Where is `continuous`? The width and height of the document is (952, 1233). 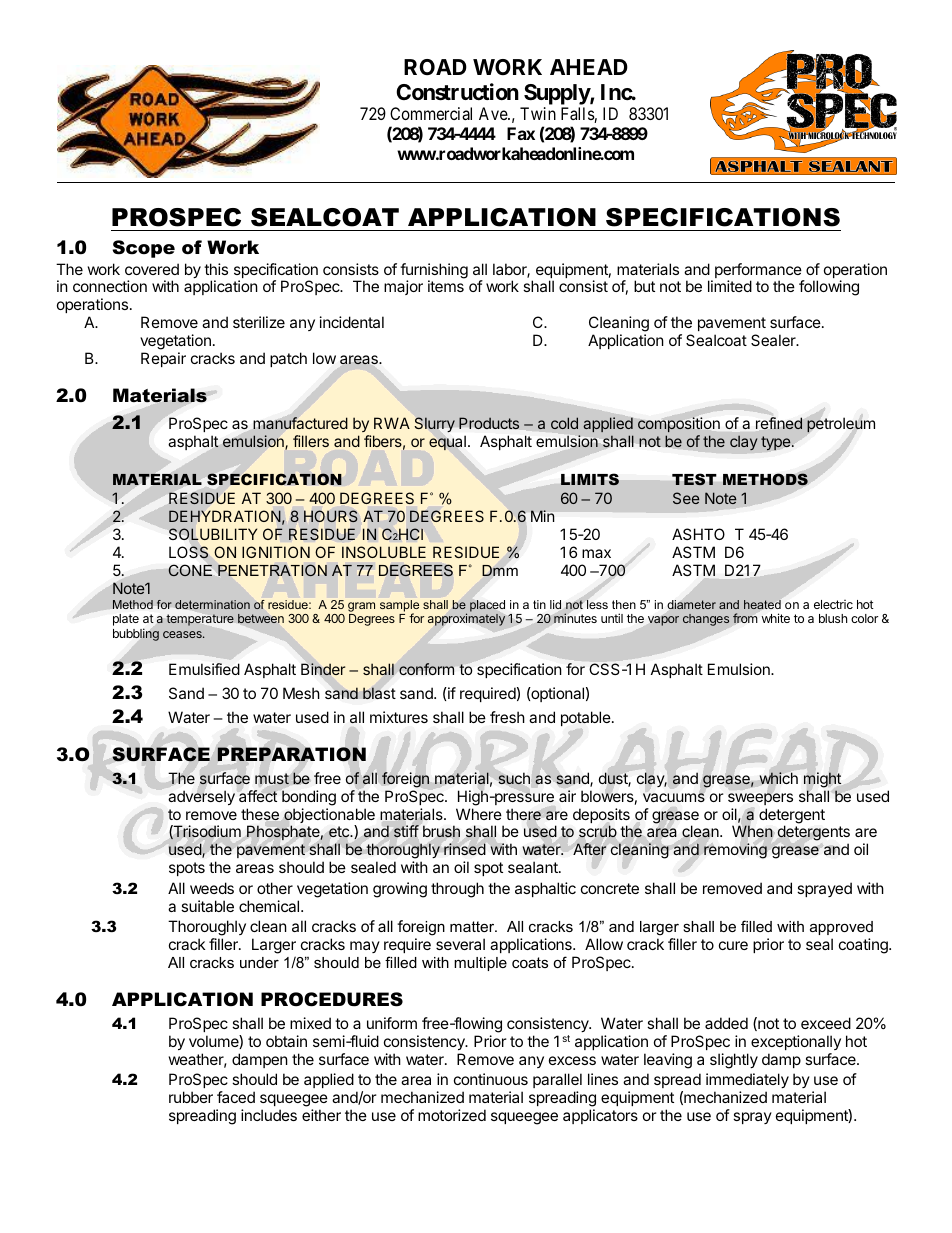 continuous is located at coordinates (491, 1079).
